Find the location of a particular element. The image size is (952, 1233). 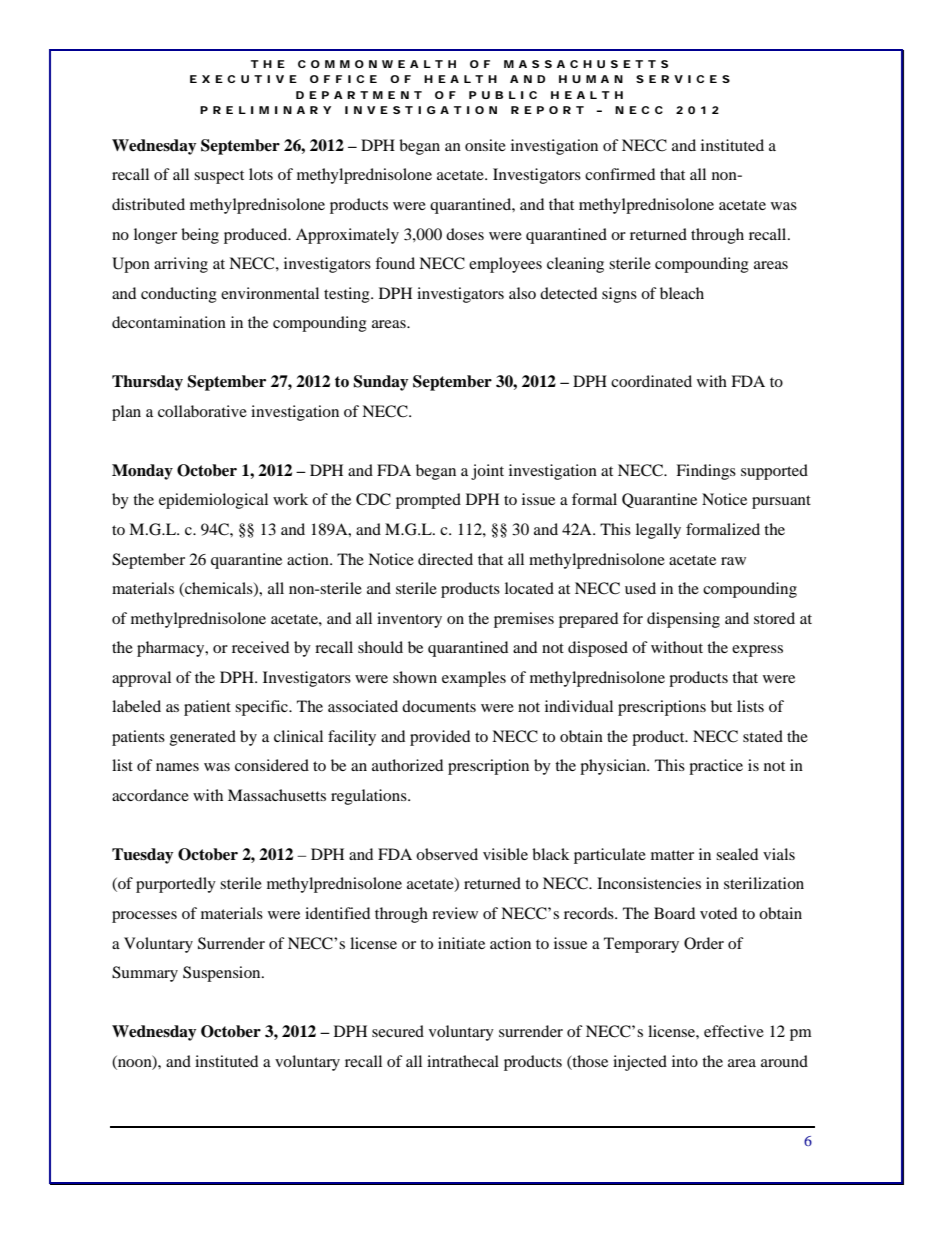

accordance is located at coordinates (150, 795).
